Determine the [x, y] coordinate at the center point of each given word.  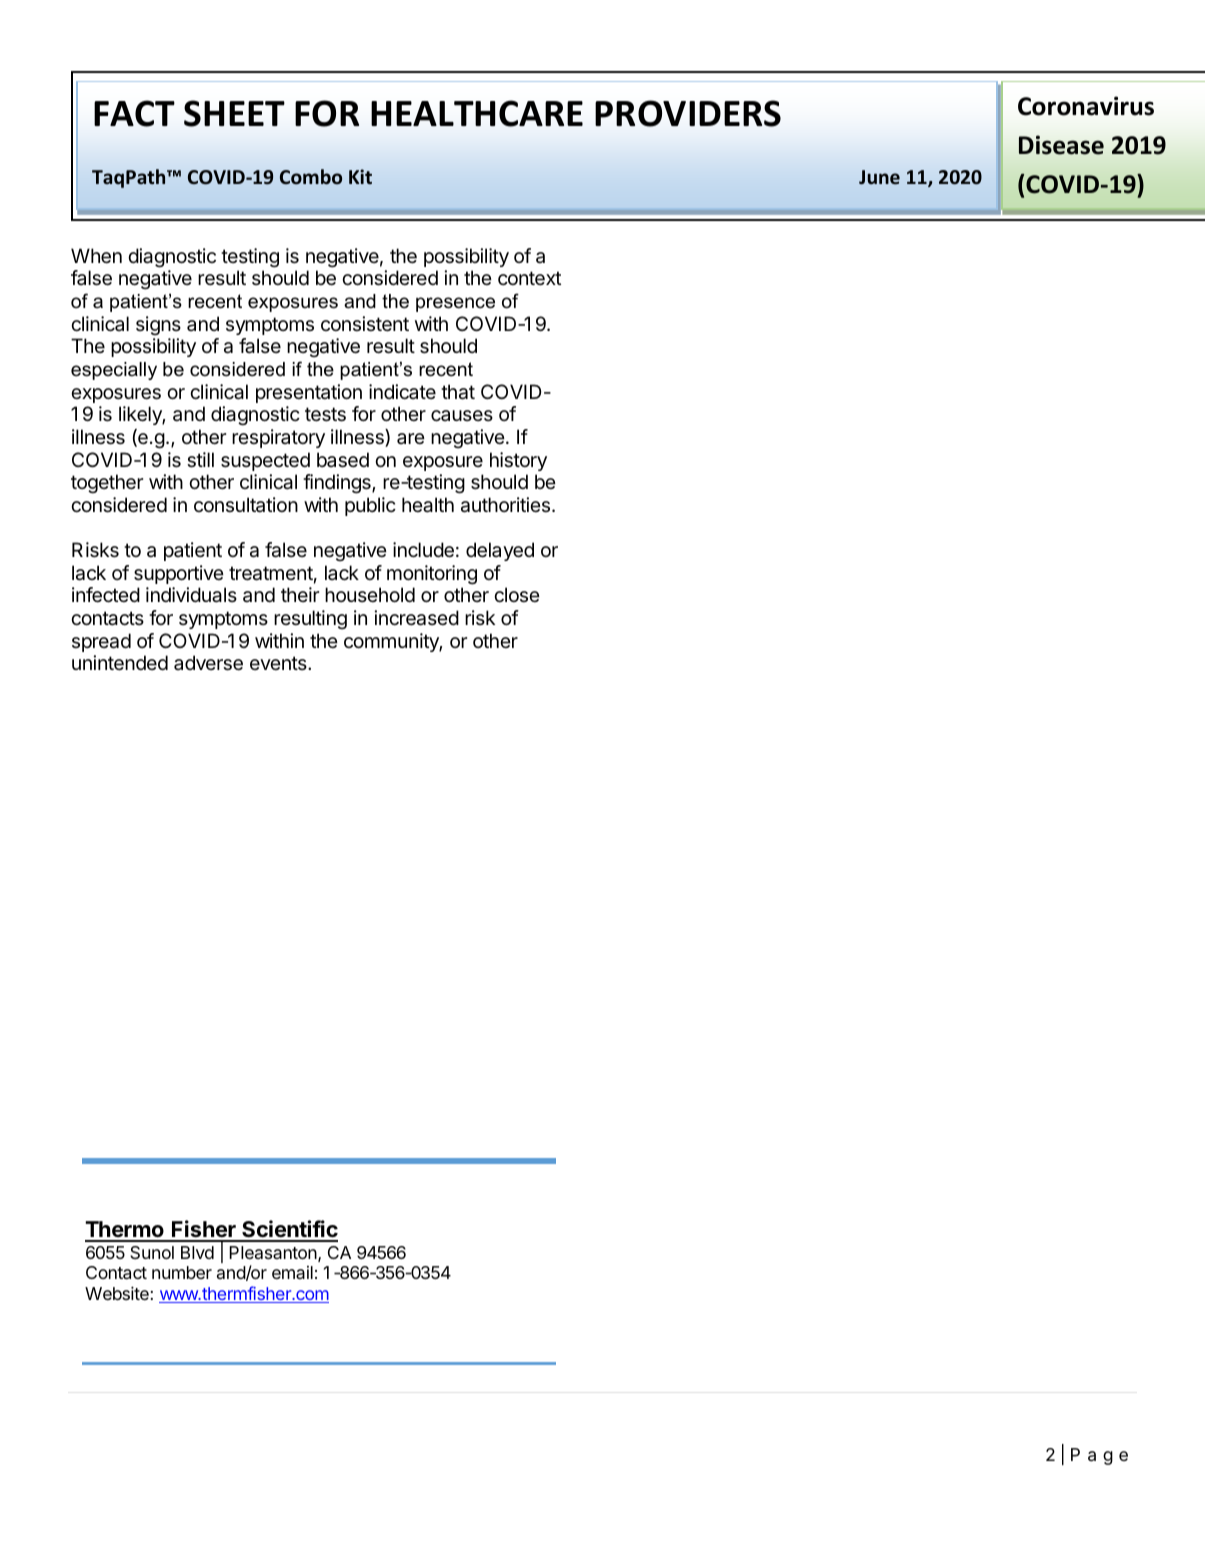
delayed [500, 551]
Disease [1061, 145]
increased [416, 618]
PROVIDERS [688, 113]
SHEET [234, 113]
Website [117, 1293]
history [518, 461]
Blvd [197, 1252]
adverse [208, 663]
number [182, 1272]
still [200, 460]
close [517, 594]
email [292, 1272]
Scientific [289, 1230]
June [879, 177]
